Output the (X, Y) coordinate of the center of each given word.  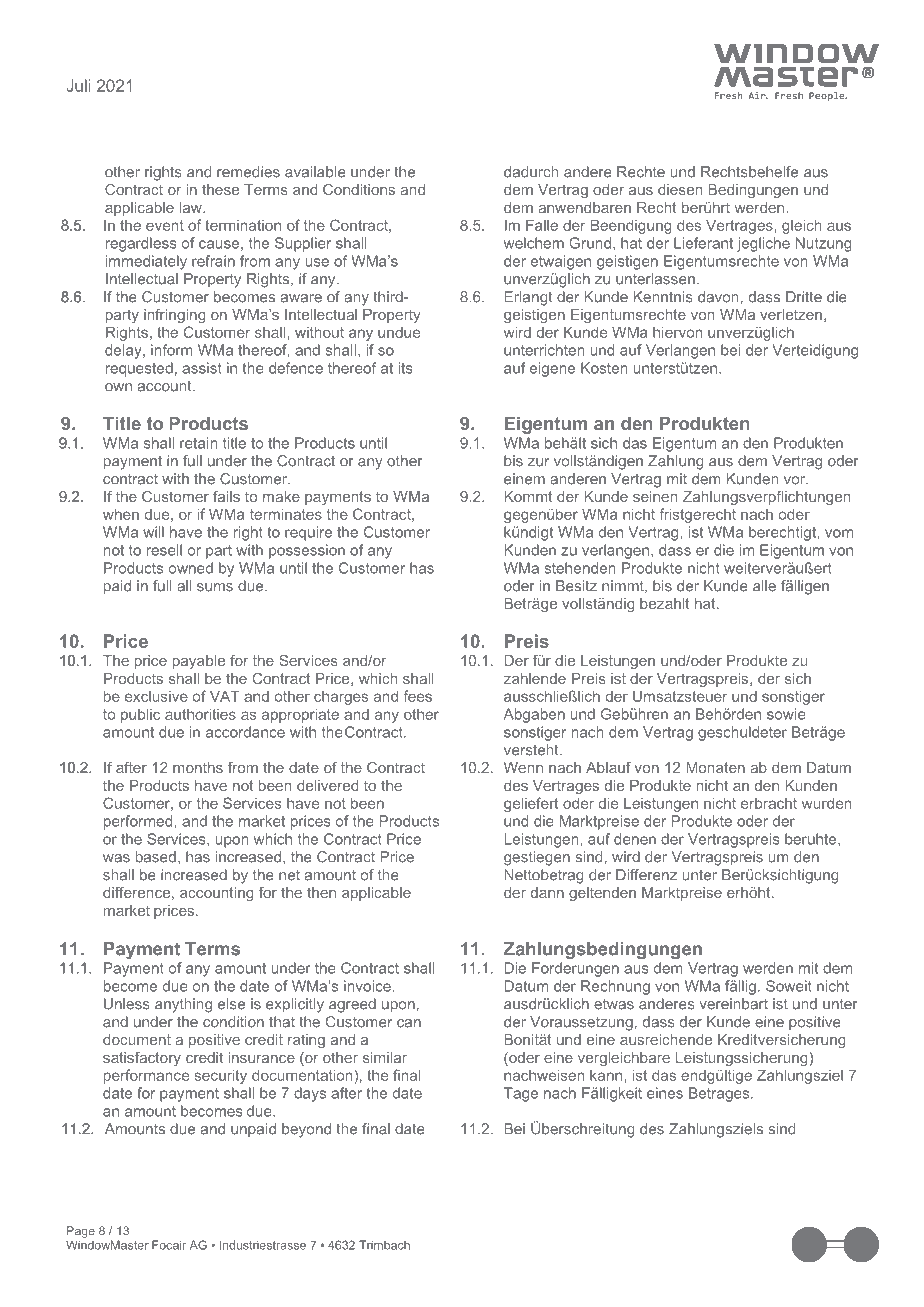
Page (81, 1232)
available (315, 172)
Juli (78, 85)
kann (607, 1075)
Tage (521, 1094)
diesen (680, 189)
